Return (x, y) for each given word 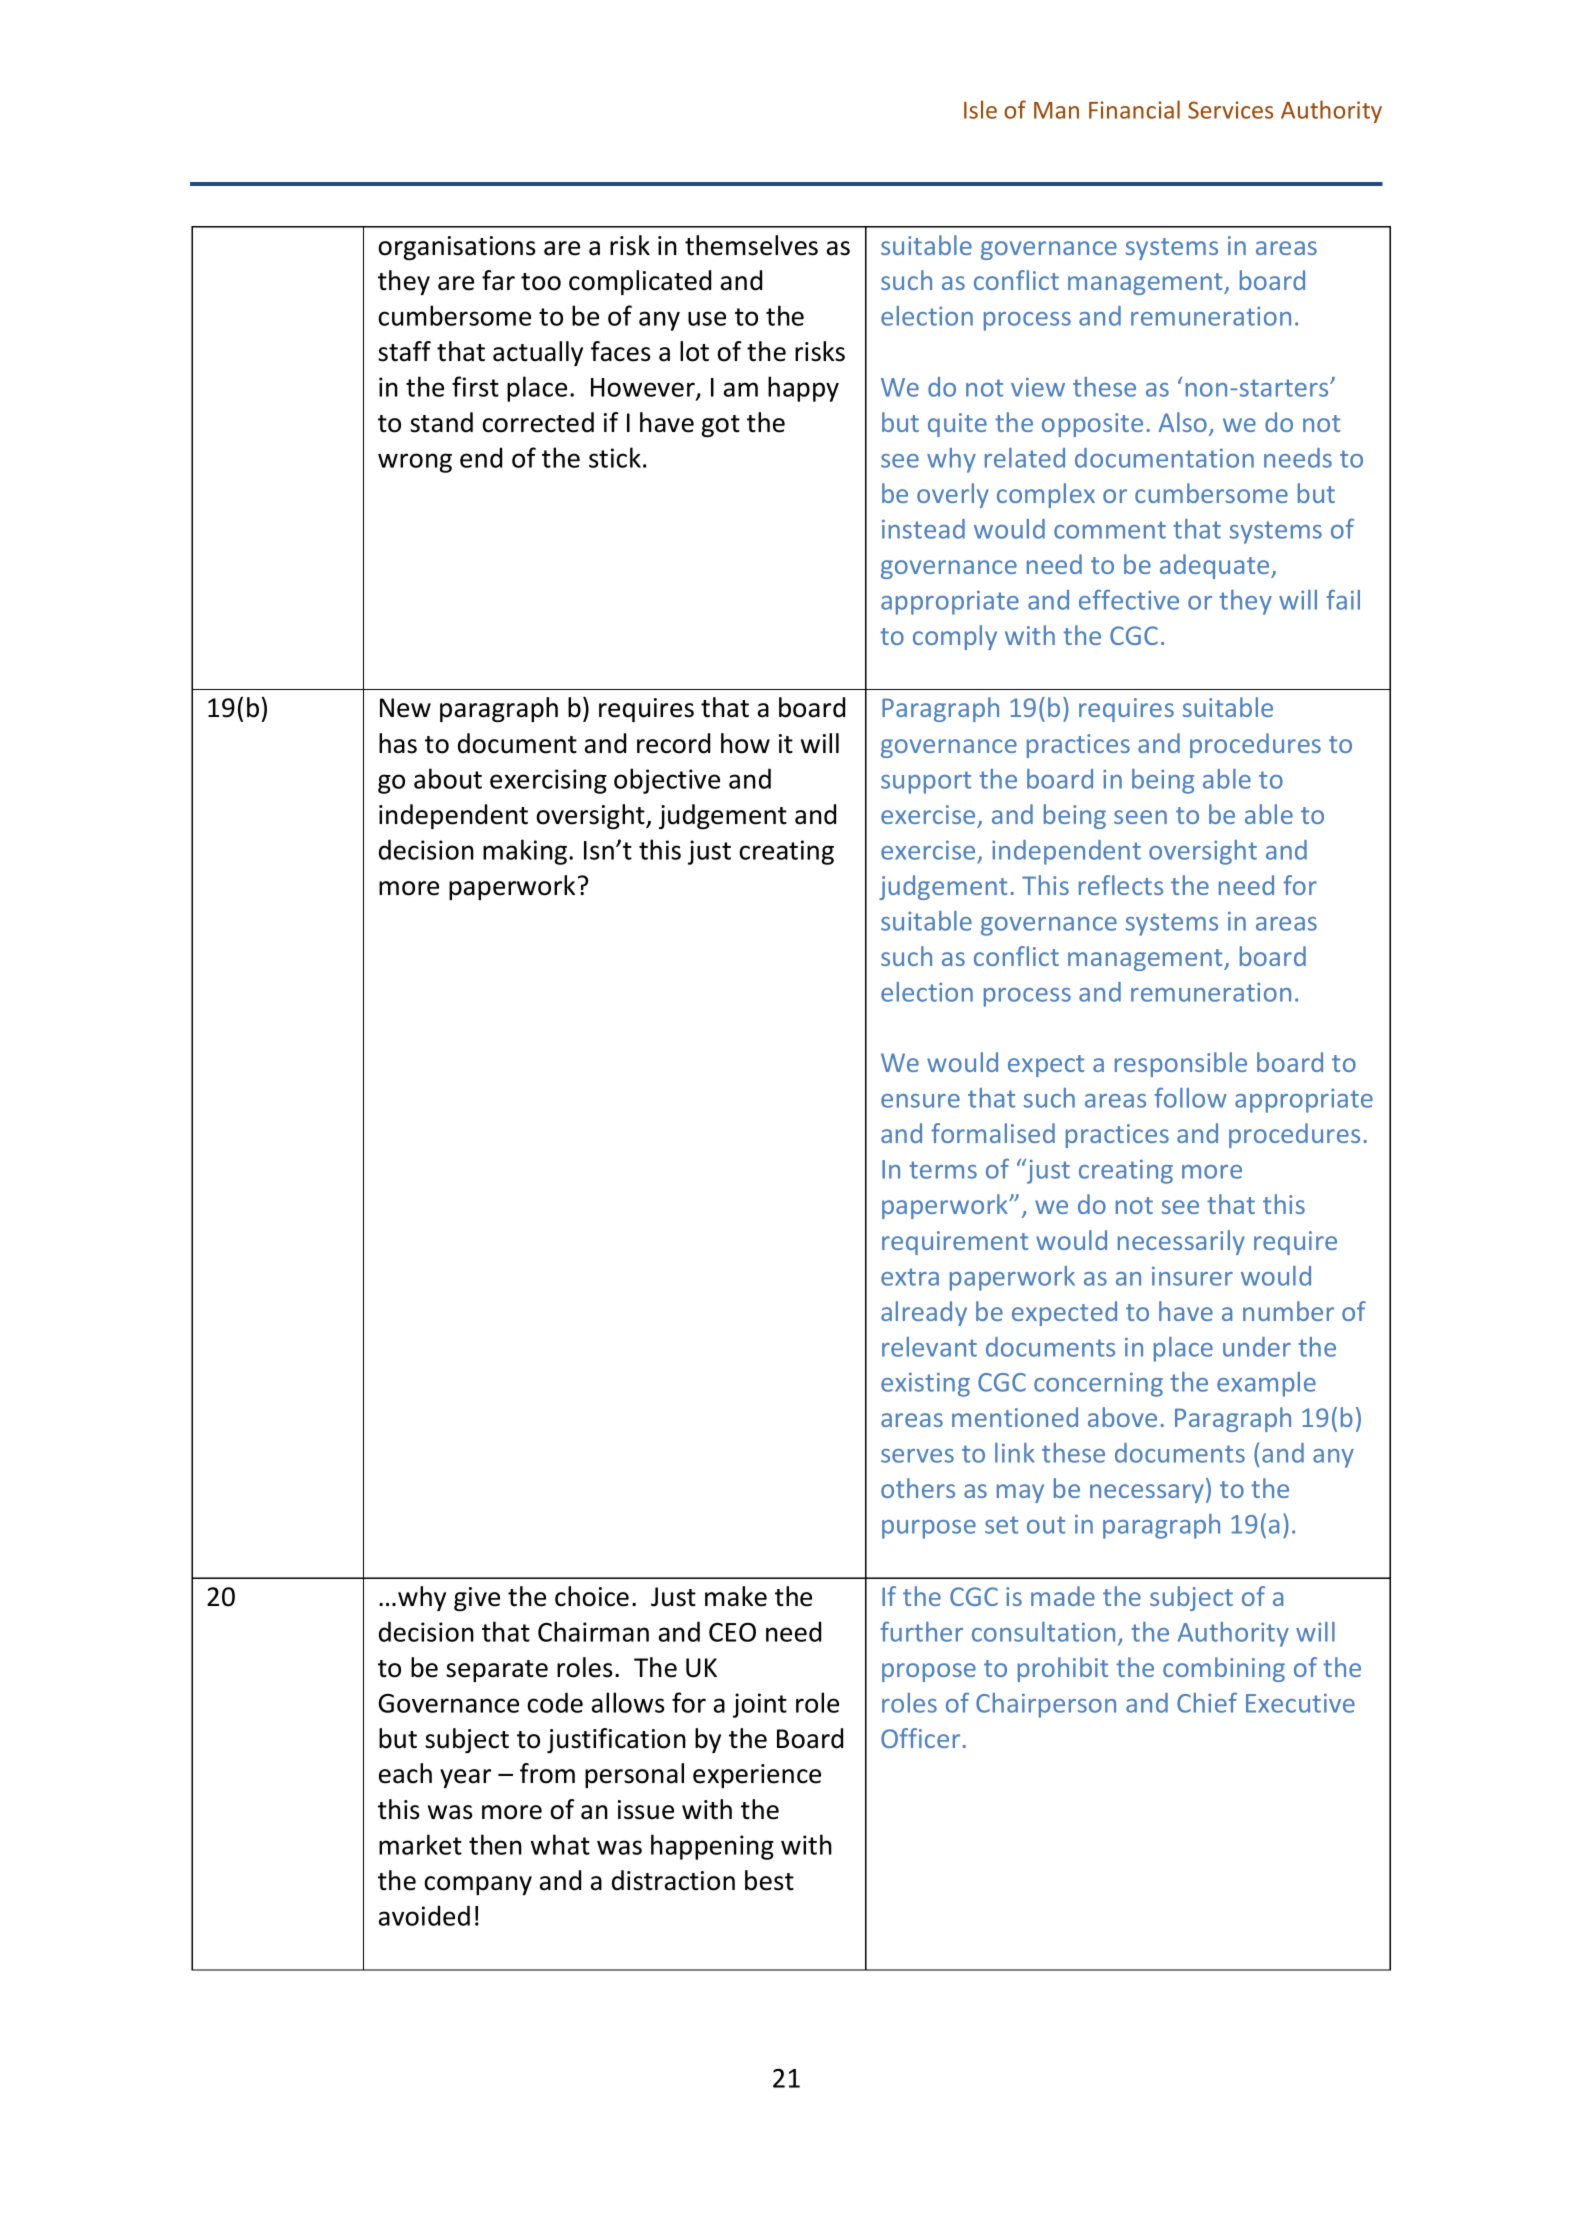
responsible (1181, 1064)
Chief (1207, 1702)
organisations (456, 248)
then (495, 1844)
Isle (980, 109)
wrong (415, 463)
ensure (920, 1101)
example (1266, 1384)
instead (923, 529)
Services (1230, 110)
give (477, 1599)
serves (917, 1456)
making (526, 852)
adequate (1216, 566)
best (769, 1880)
